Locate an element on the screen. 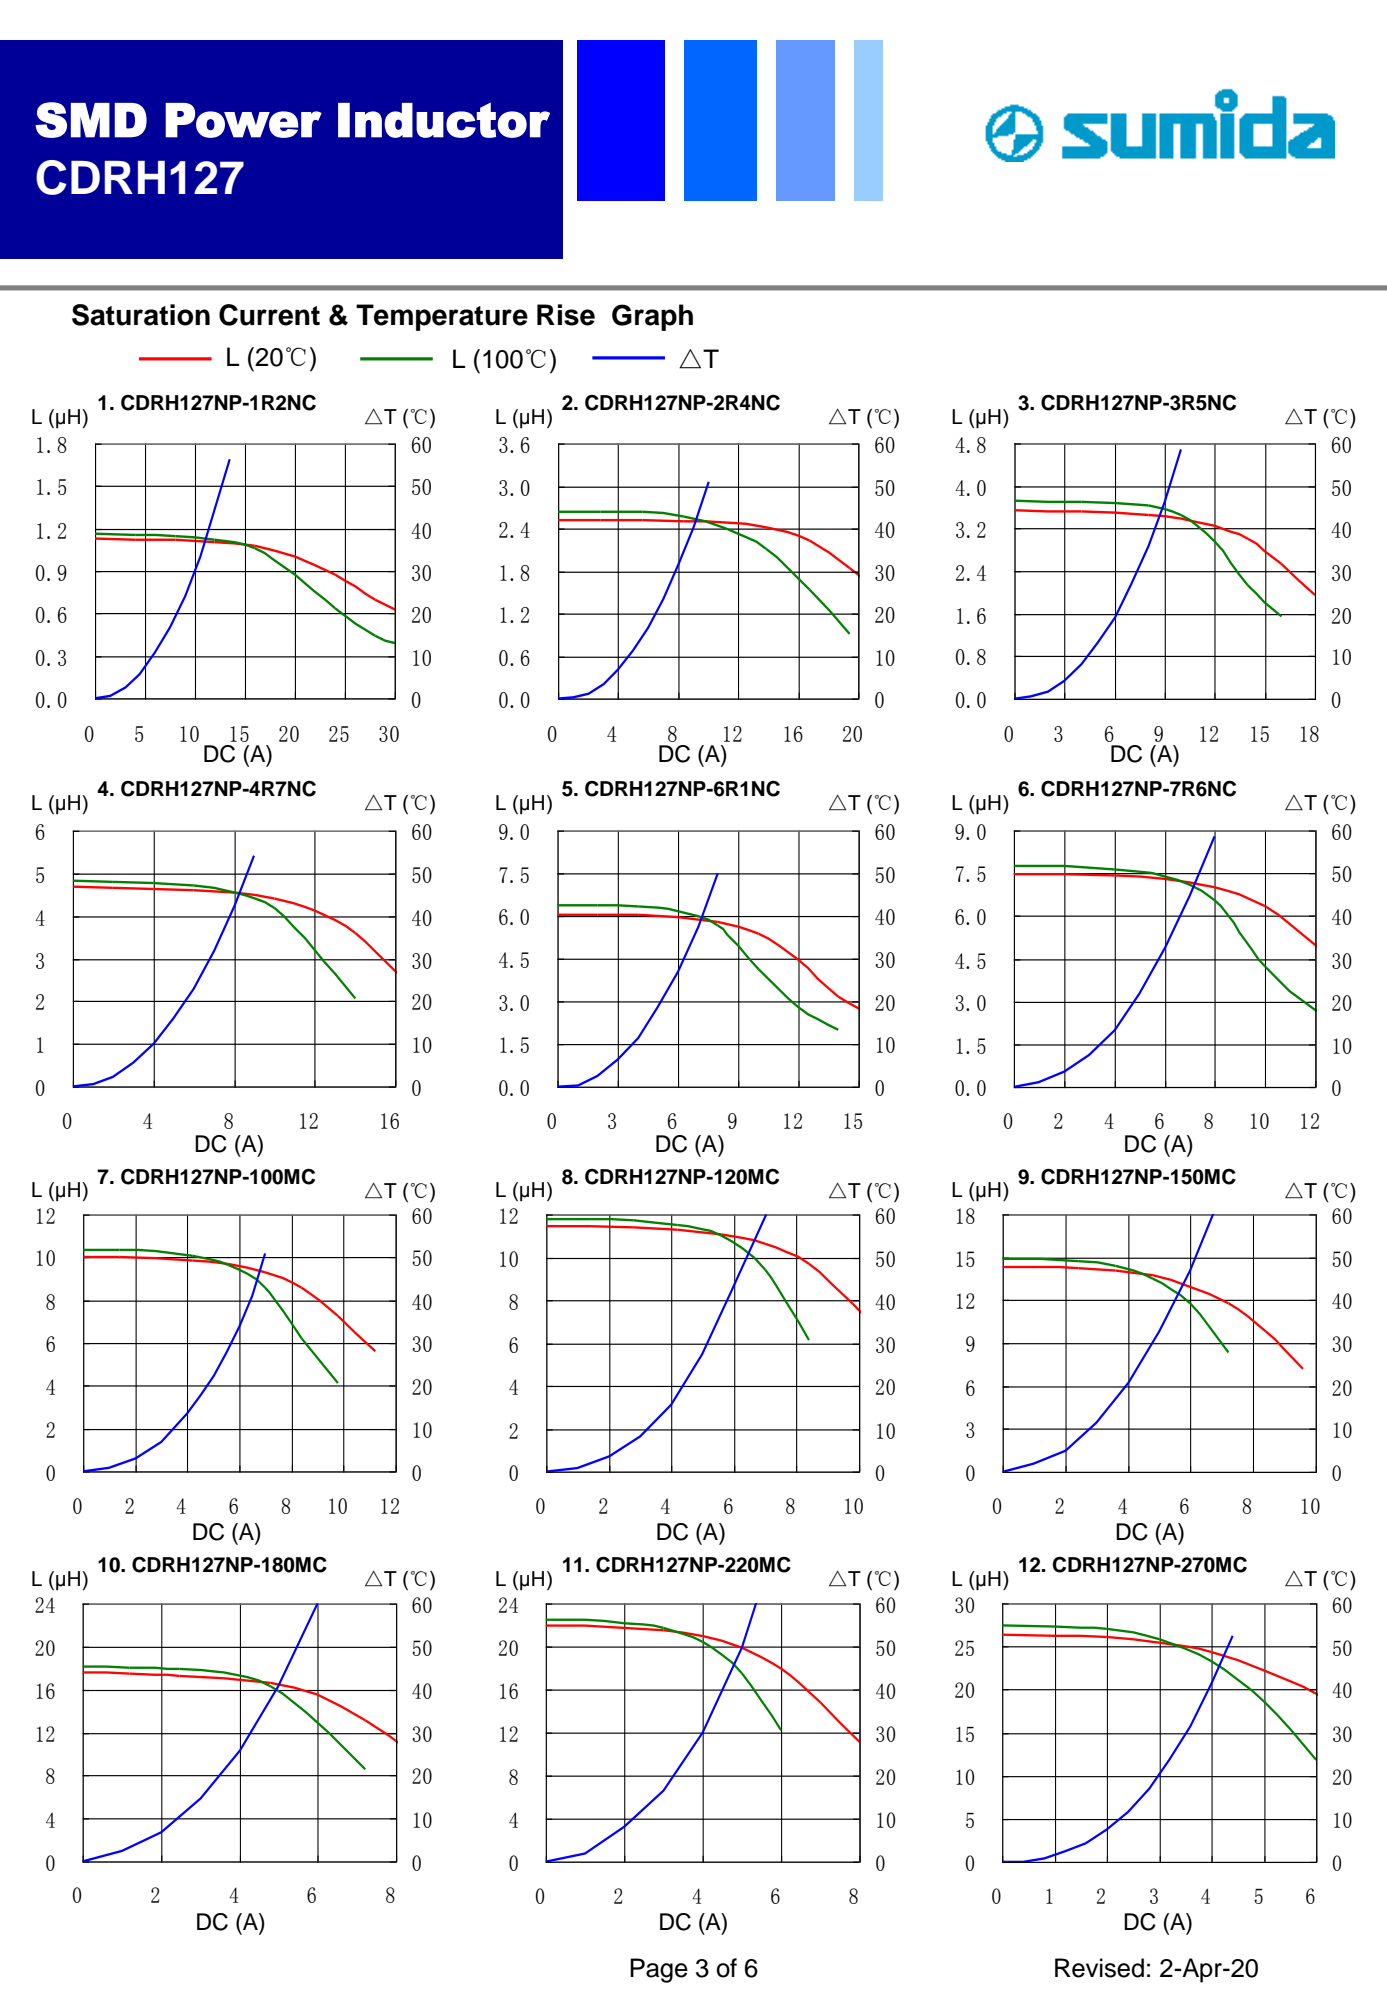 This screenshot has height=2003, width=1387. Rise is located at coordinates (566, 315).
